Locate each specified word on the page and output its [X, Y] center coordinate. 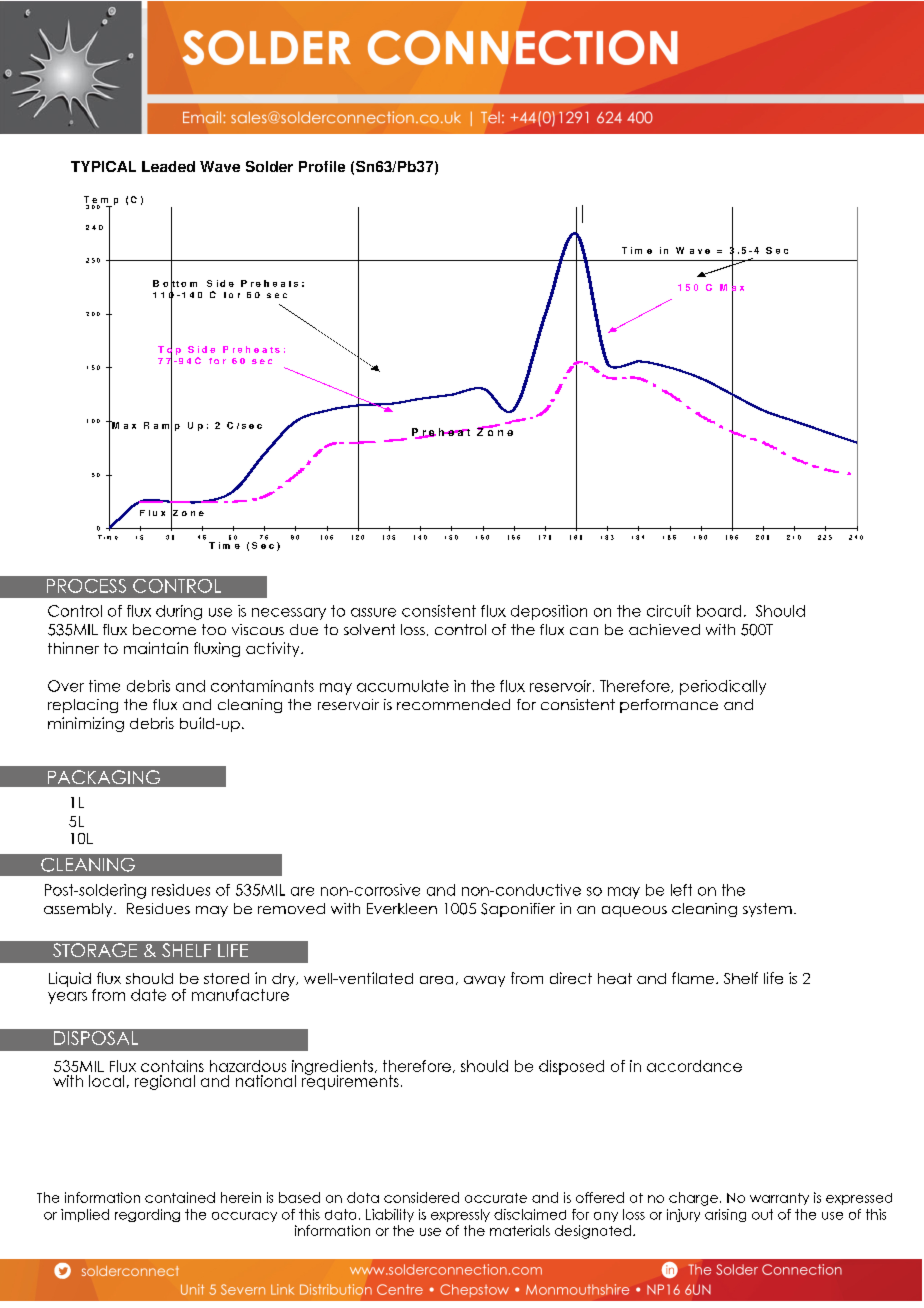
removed [291, 908]
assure [373, 612]
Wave [220, 166]
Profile [322, 166]
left [681, 890]
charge [693, 1199]
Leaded [168, 166]
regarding [147, 1215]
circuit [669, 611]
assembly [79, 910]
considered [421, 1197]
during [179, 612]
